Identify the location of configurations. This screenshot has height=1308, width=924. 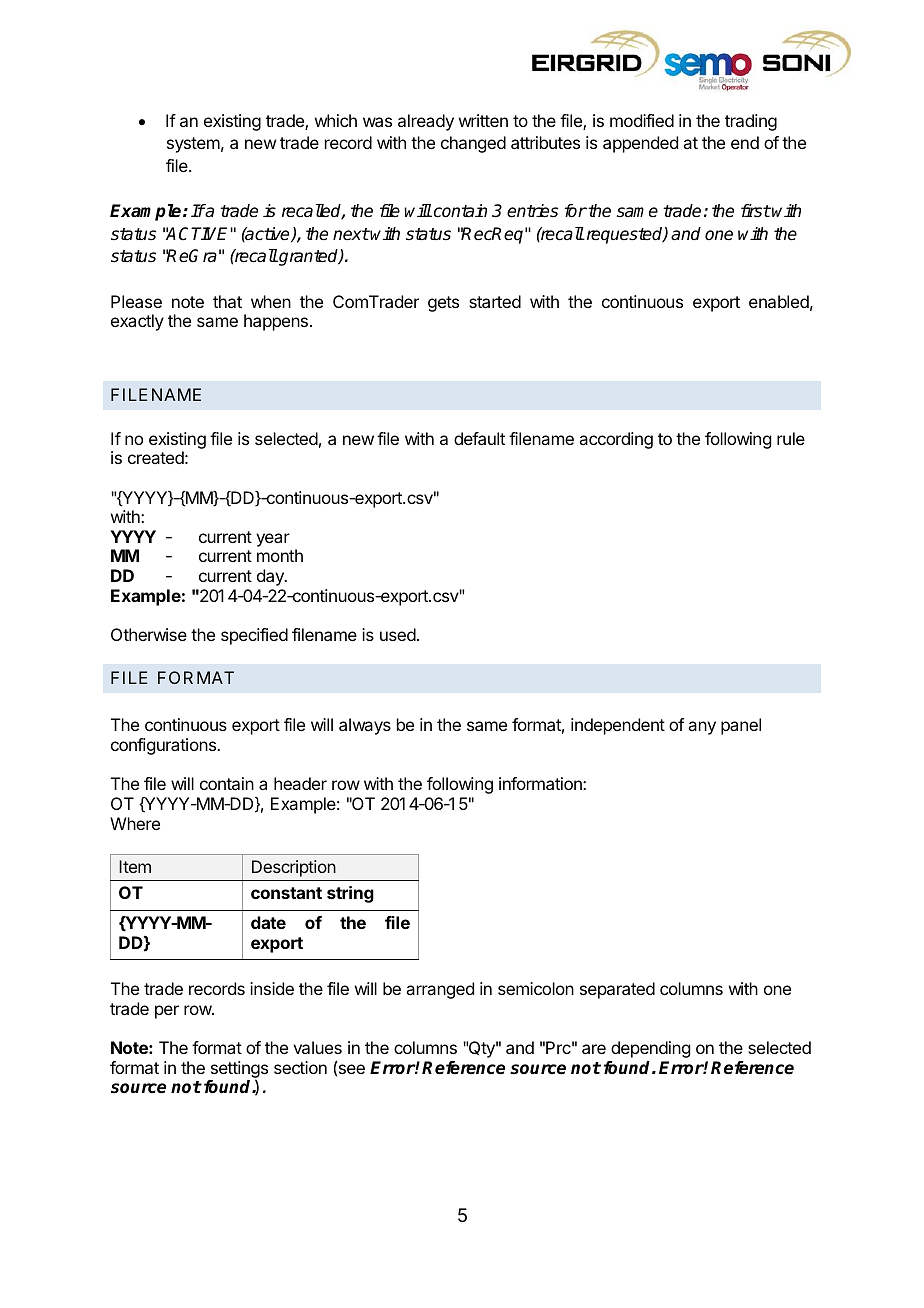
(164, 746).
